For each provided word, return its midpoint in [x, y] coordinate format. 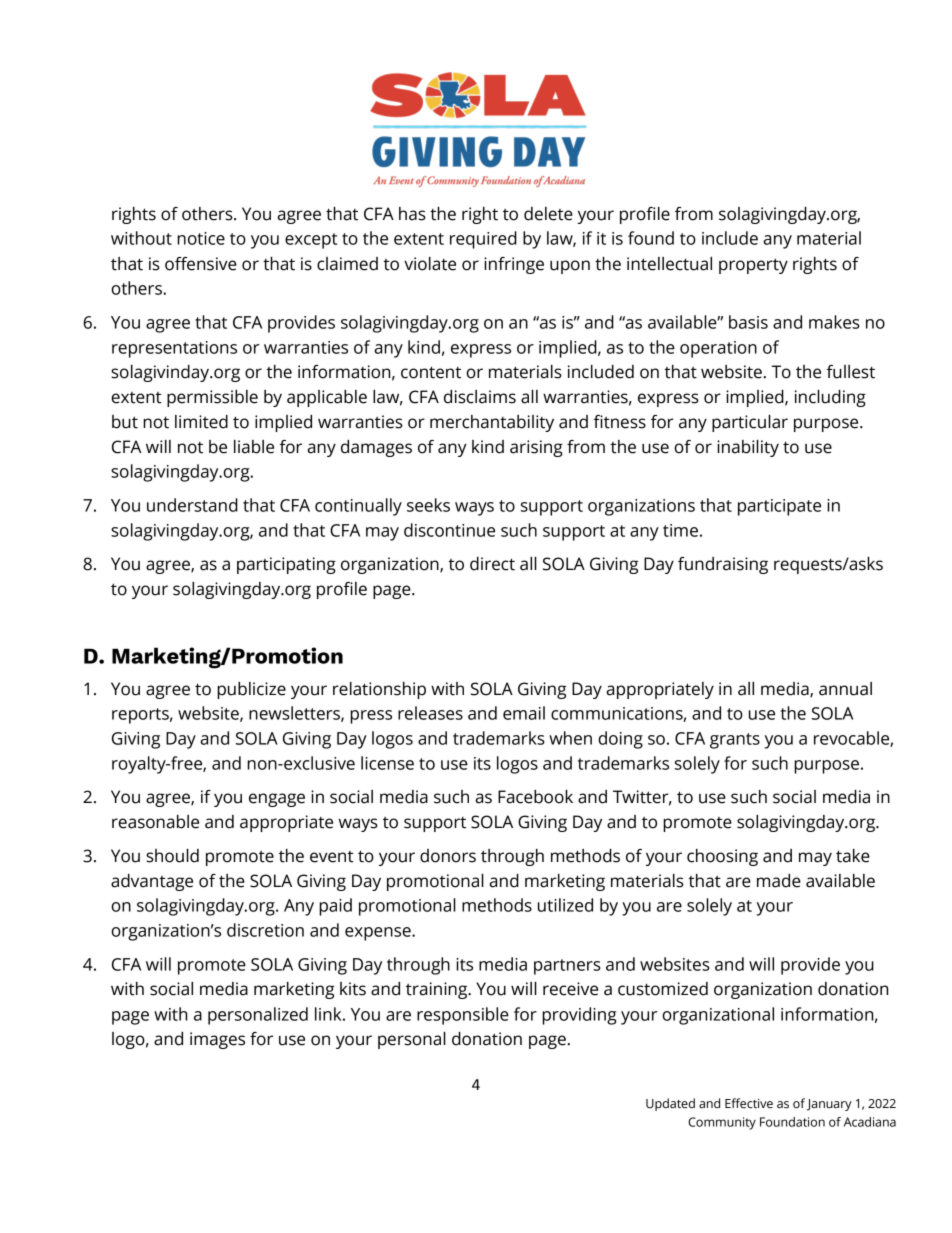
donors [448, 856]
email [524, 713]
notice [201, 238]
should [172, 856]
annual [845, 689]
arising [536, 448]
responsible [463, 1016]
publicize [251, 690]
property [753, 266]
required [483, 240]
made [779, 881]
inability [748, 448]
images [217, 1040]
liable [254, 447]
